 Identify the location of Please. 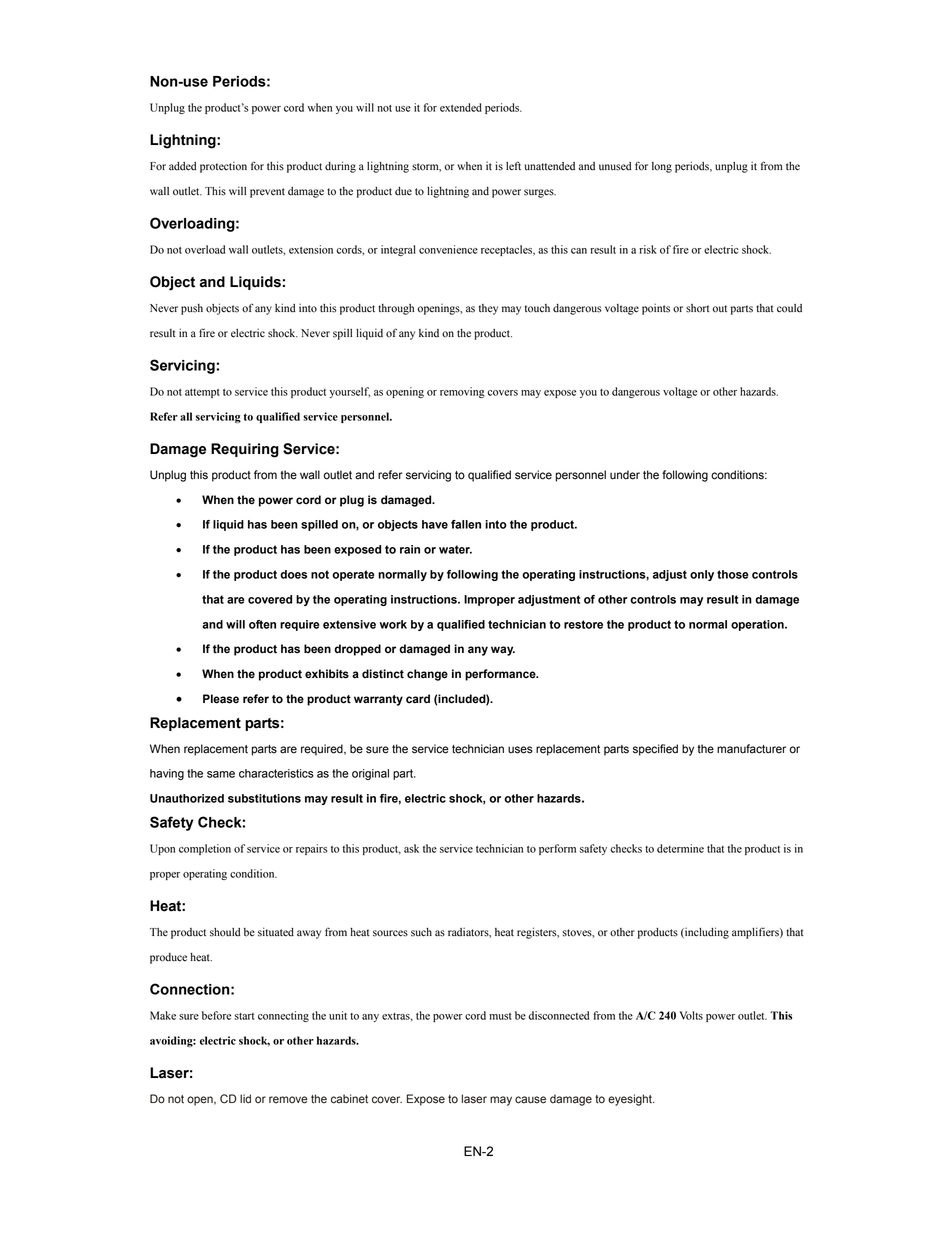
(221, 699).
